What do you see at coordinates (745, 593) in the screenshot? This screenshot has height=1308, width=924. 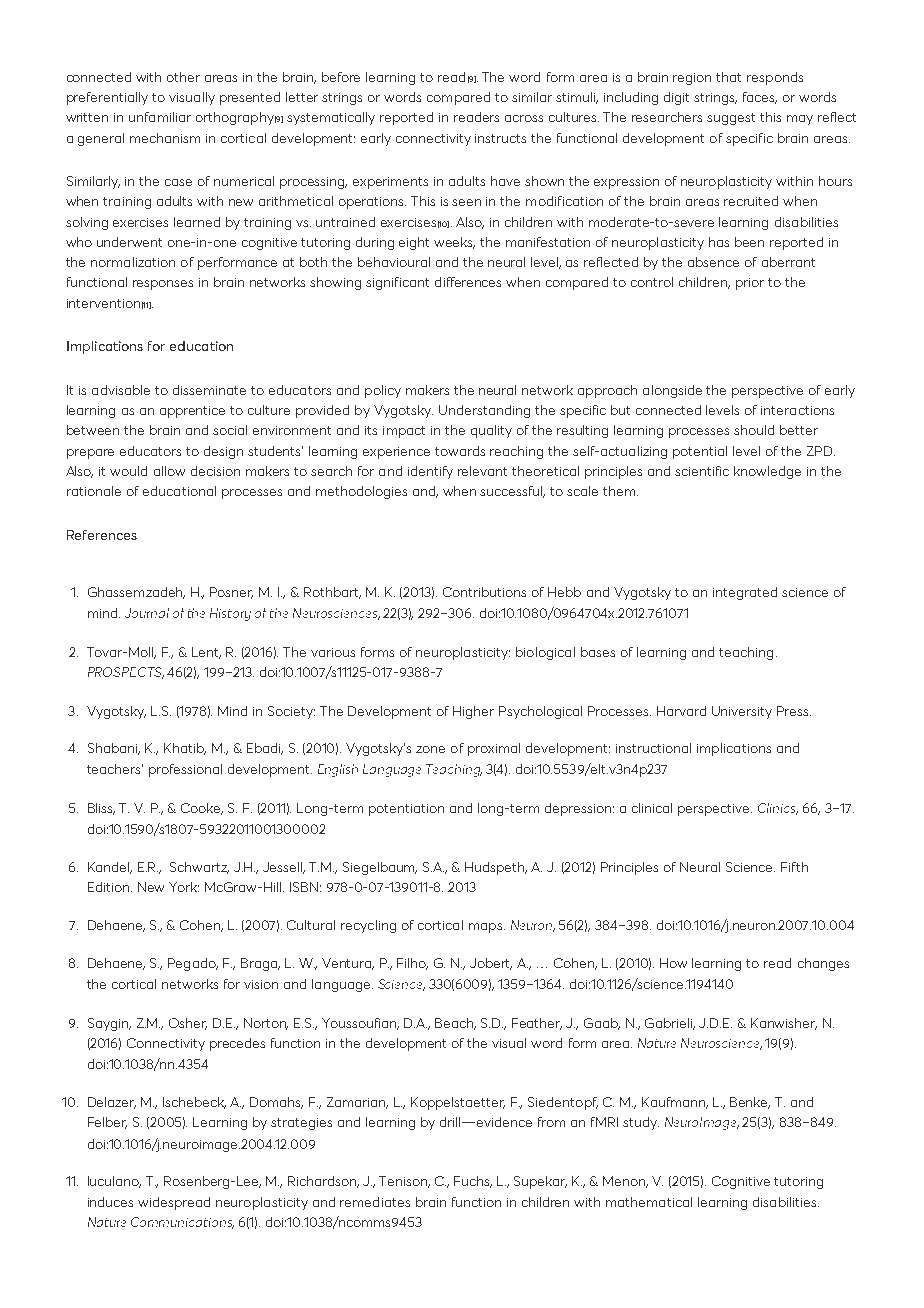 I see `integrated` at bounding box center [745, 593].
